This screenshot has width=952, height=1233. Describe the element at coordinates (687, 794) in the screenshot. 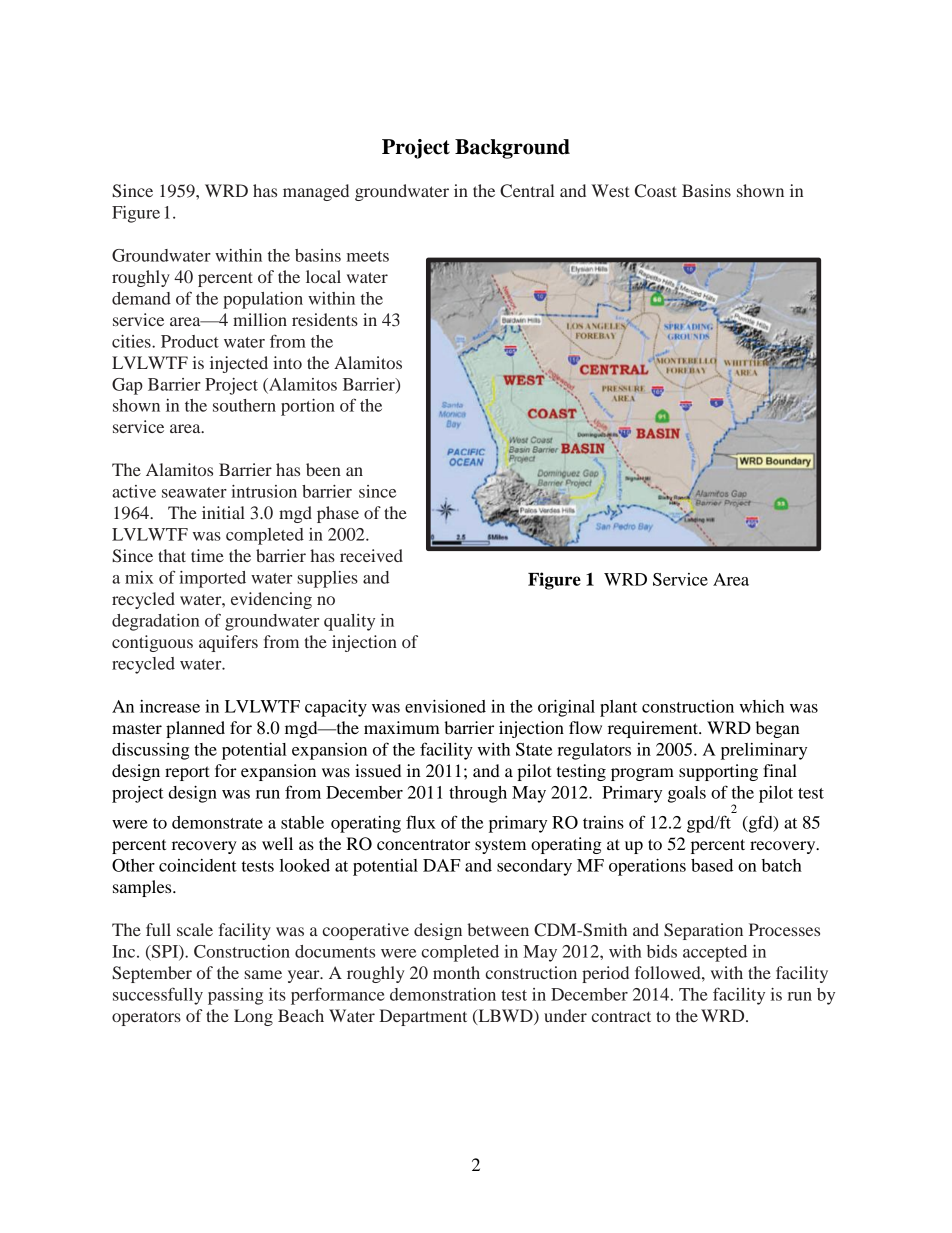

I see `goals` at that location.
